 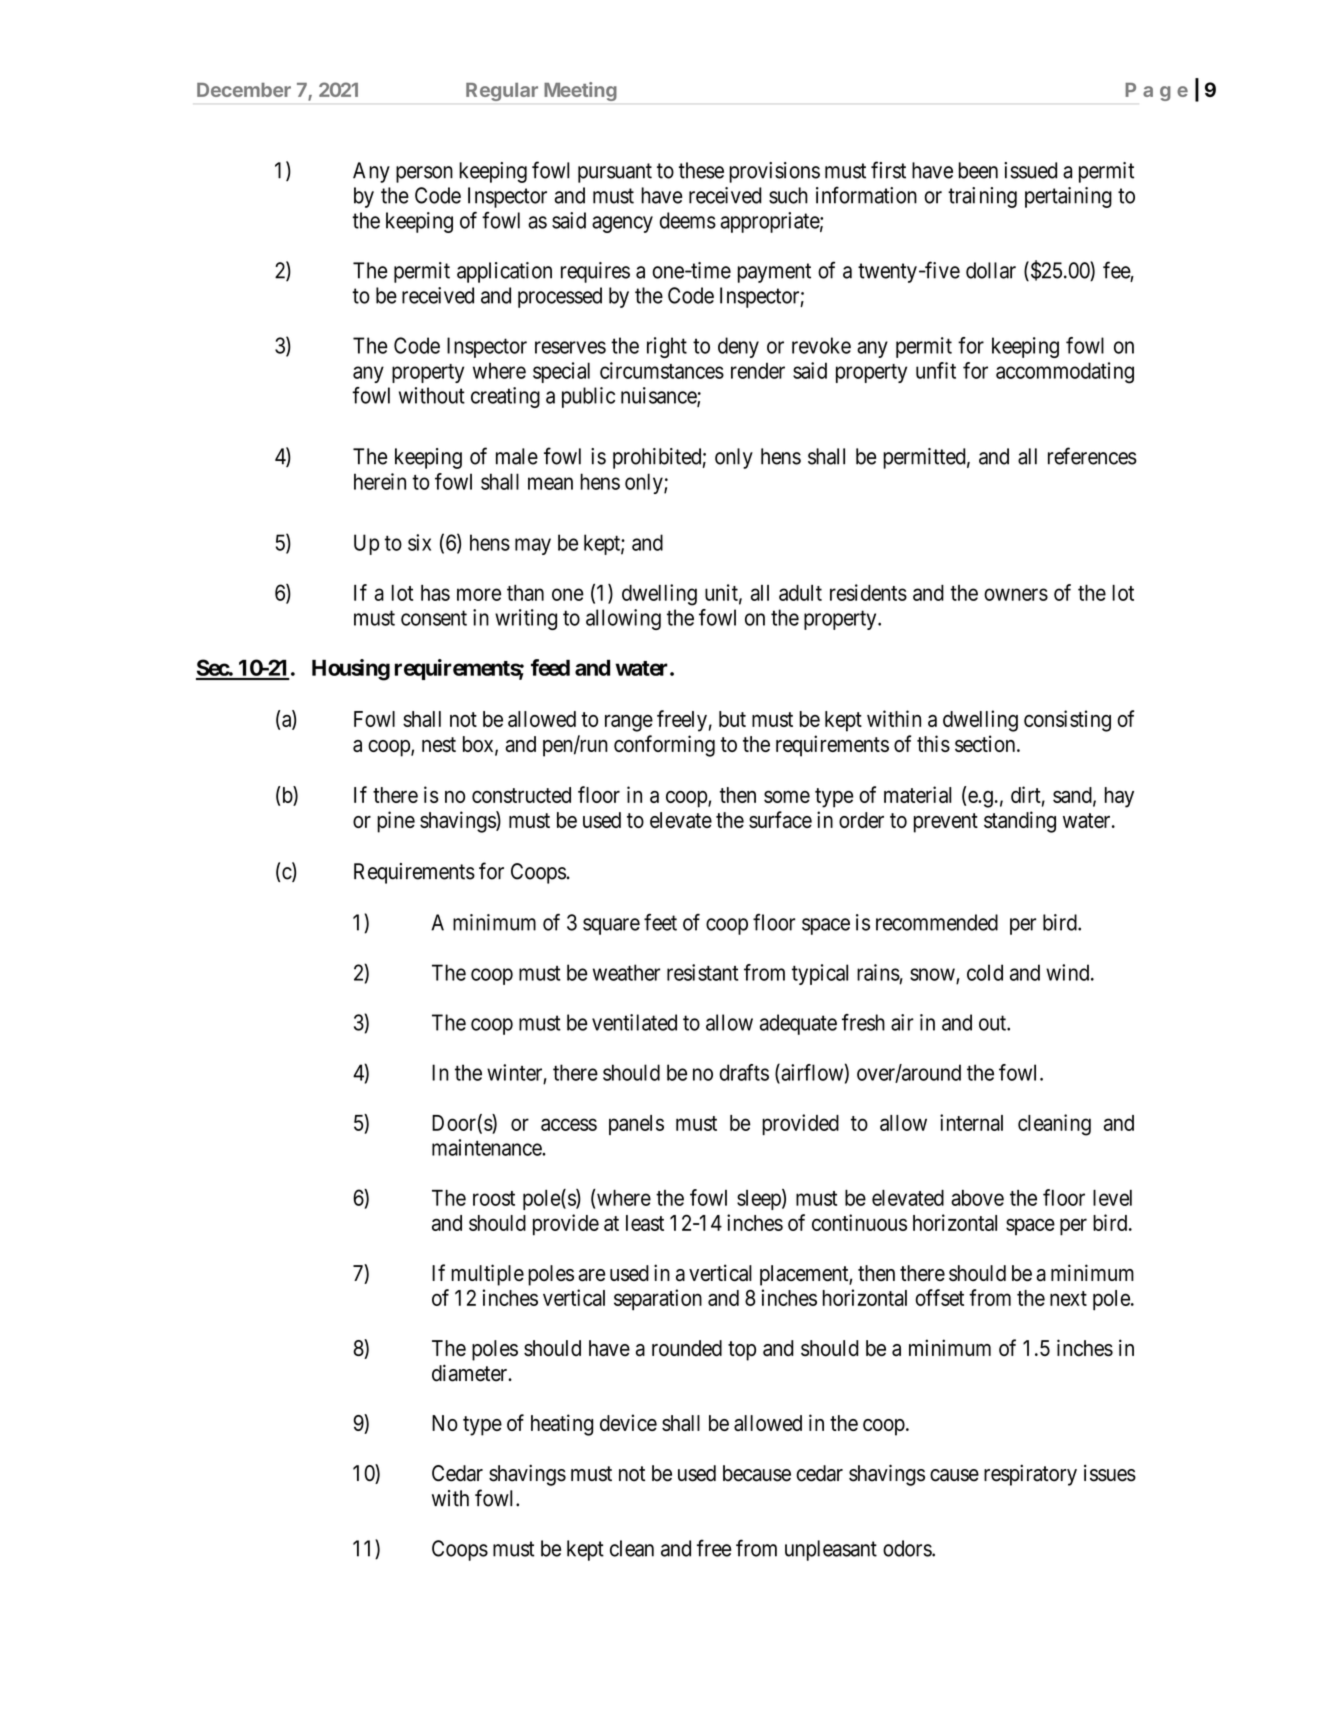 I want to click on diameter, so click(x=471, y=1373).
